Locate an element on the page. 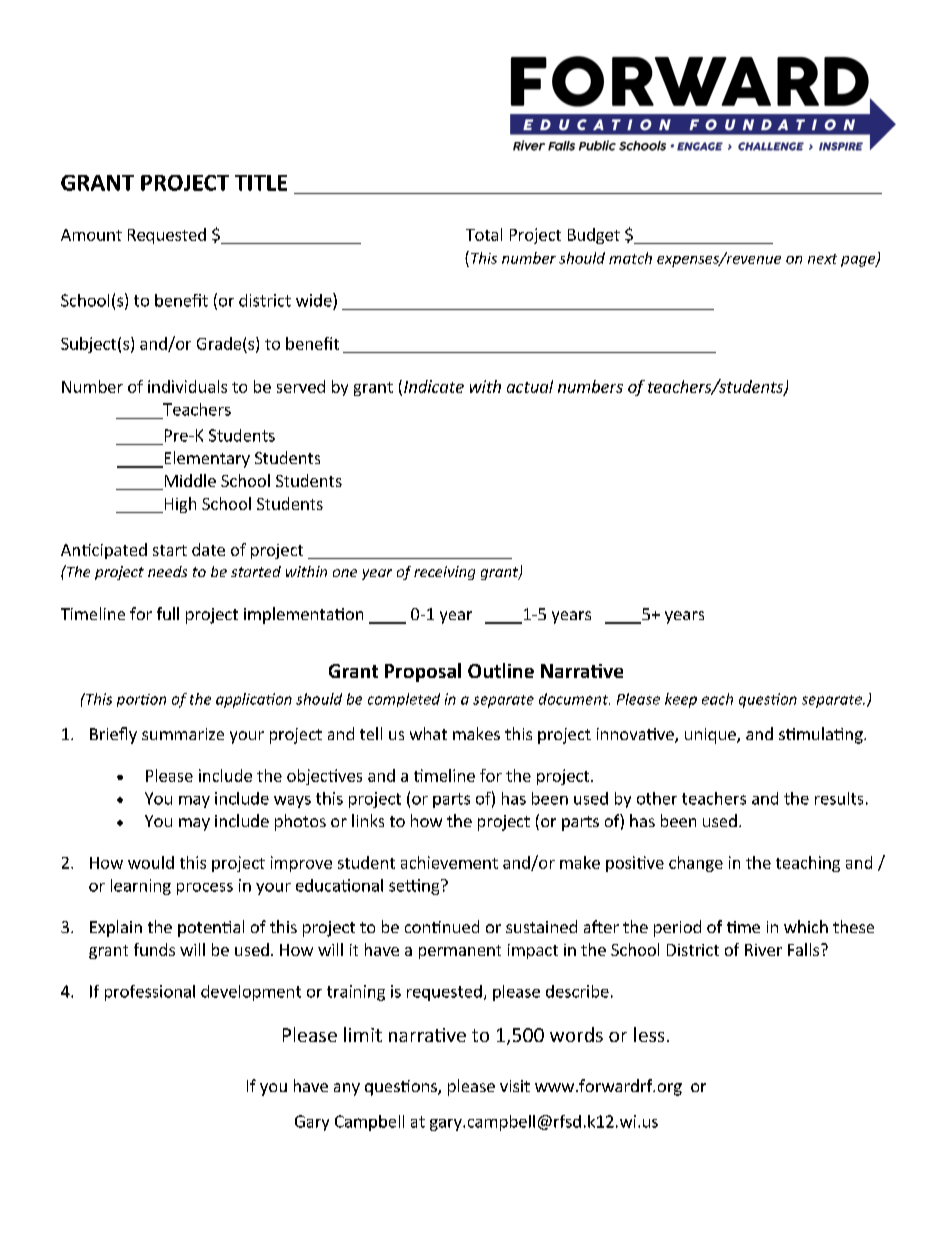 The image size is (952, 1233). next is located at coordinates (822, 259).
